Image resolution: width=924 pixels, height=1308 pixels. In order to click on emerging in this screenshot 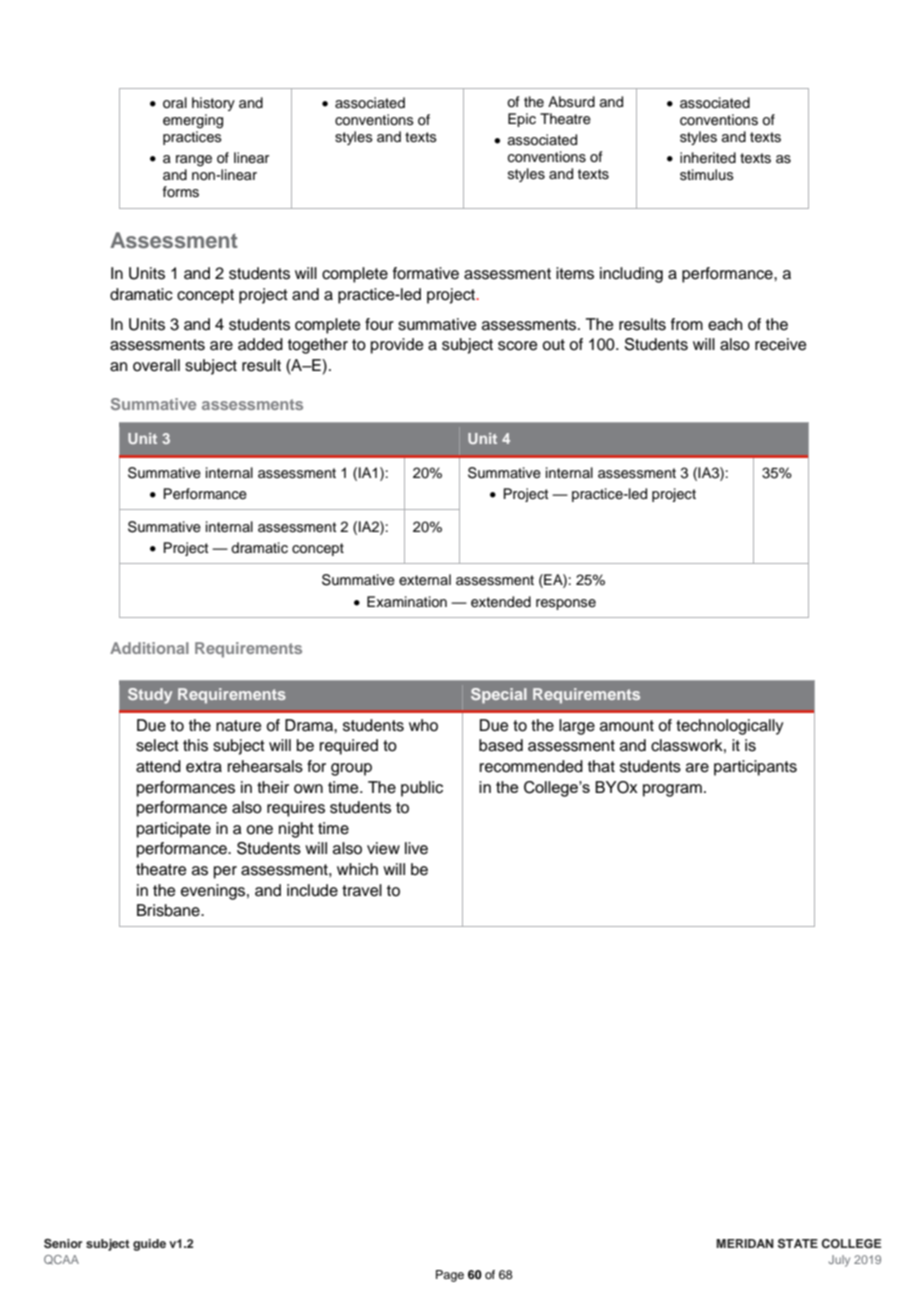, I will do `click(193, 121)`.
